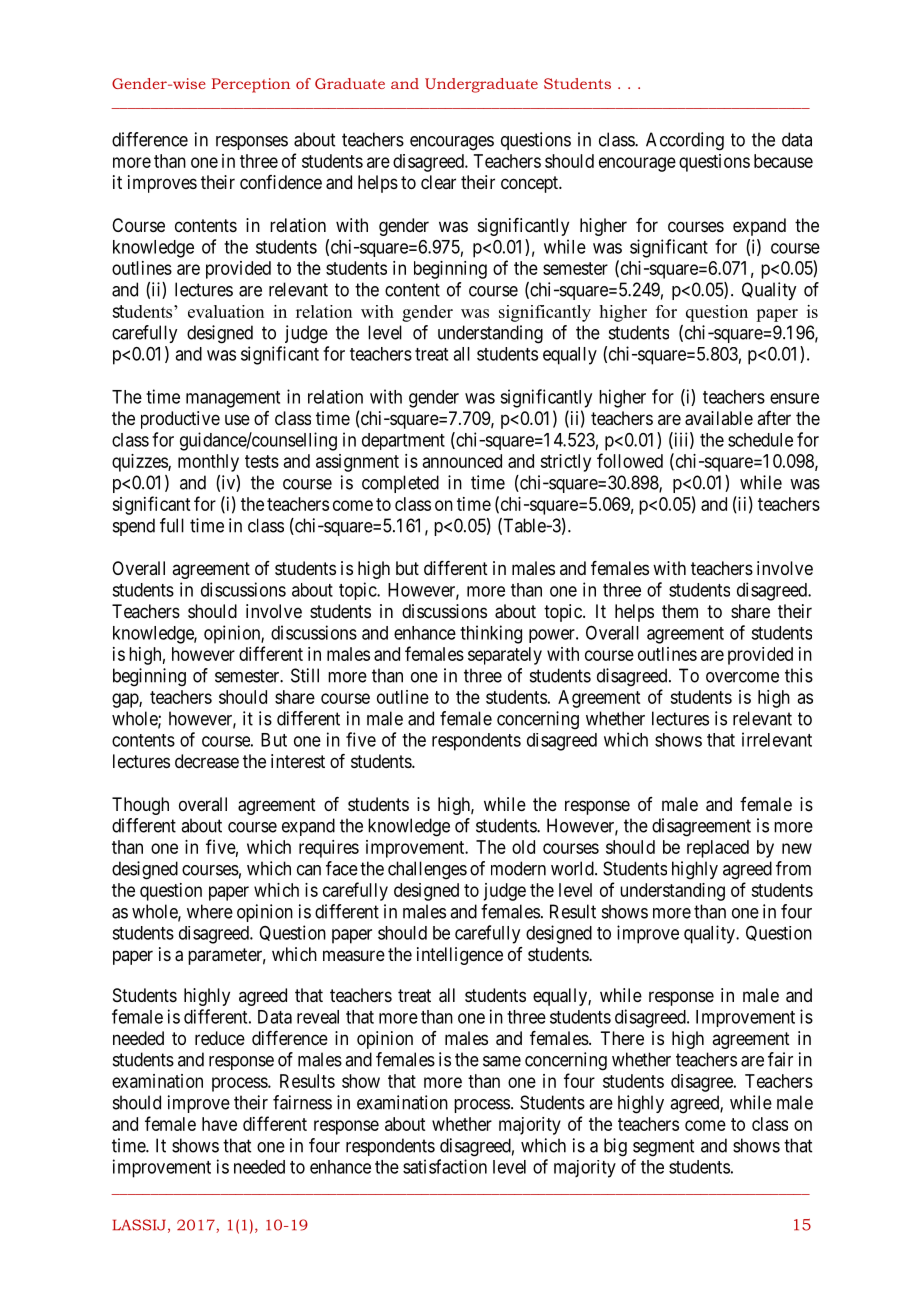 This image has width=924, height=1308. I want to click on Perception, so click(251, 85).
